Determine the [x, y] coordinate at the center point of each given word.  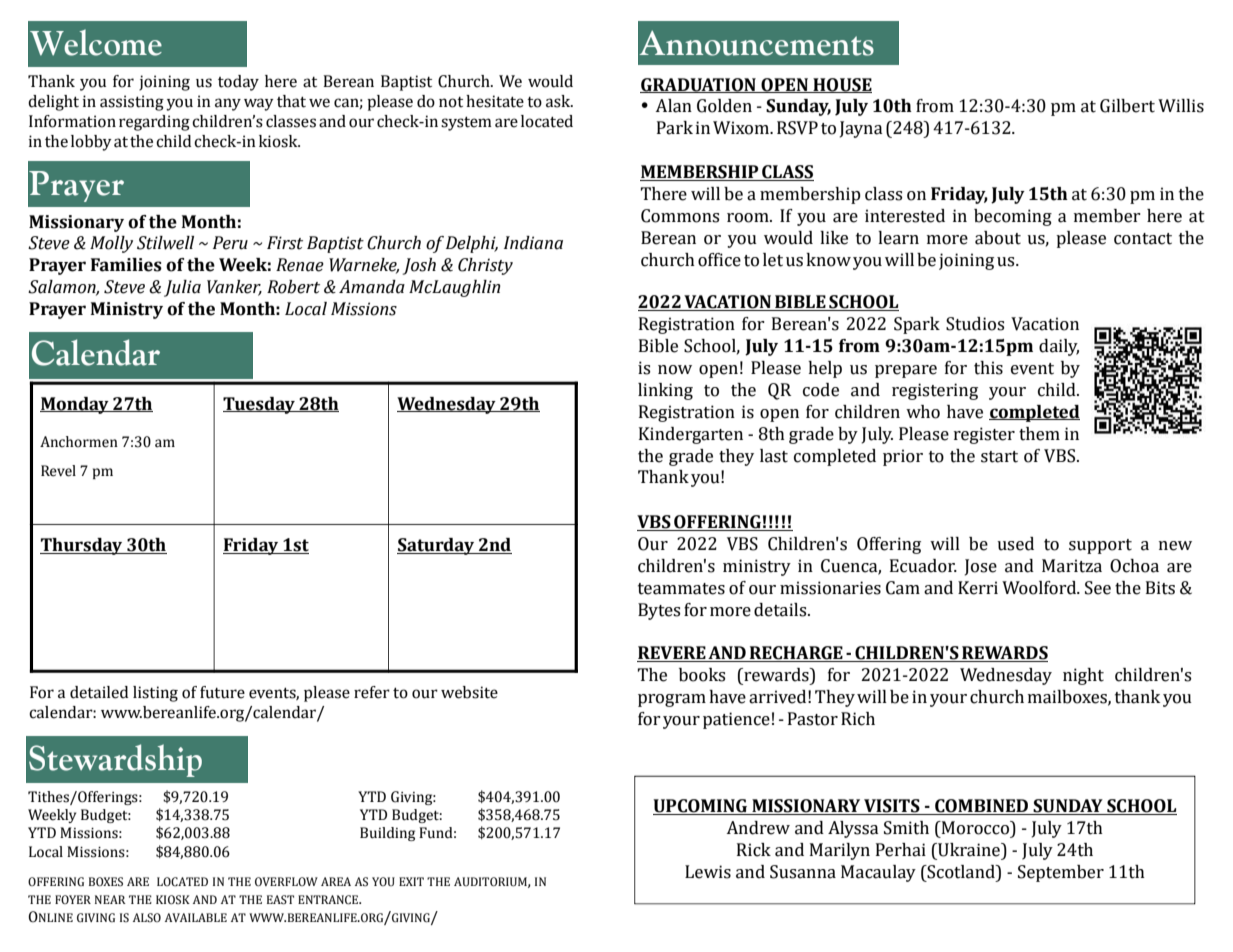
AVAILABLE [196, 917]
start [999, 457]
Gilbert [1127, 106]
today [238, 83]
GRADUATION [699, 85]
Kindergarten [691, 435]
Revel [58, 471]
